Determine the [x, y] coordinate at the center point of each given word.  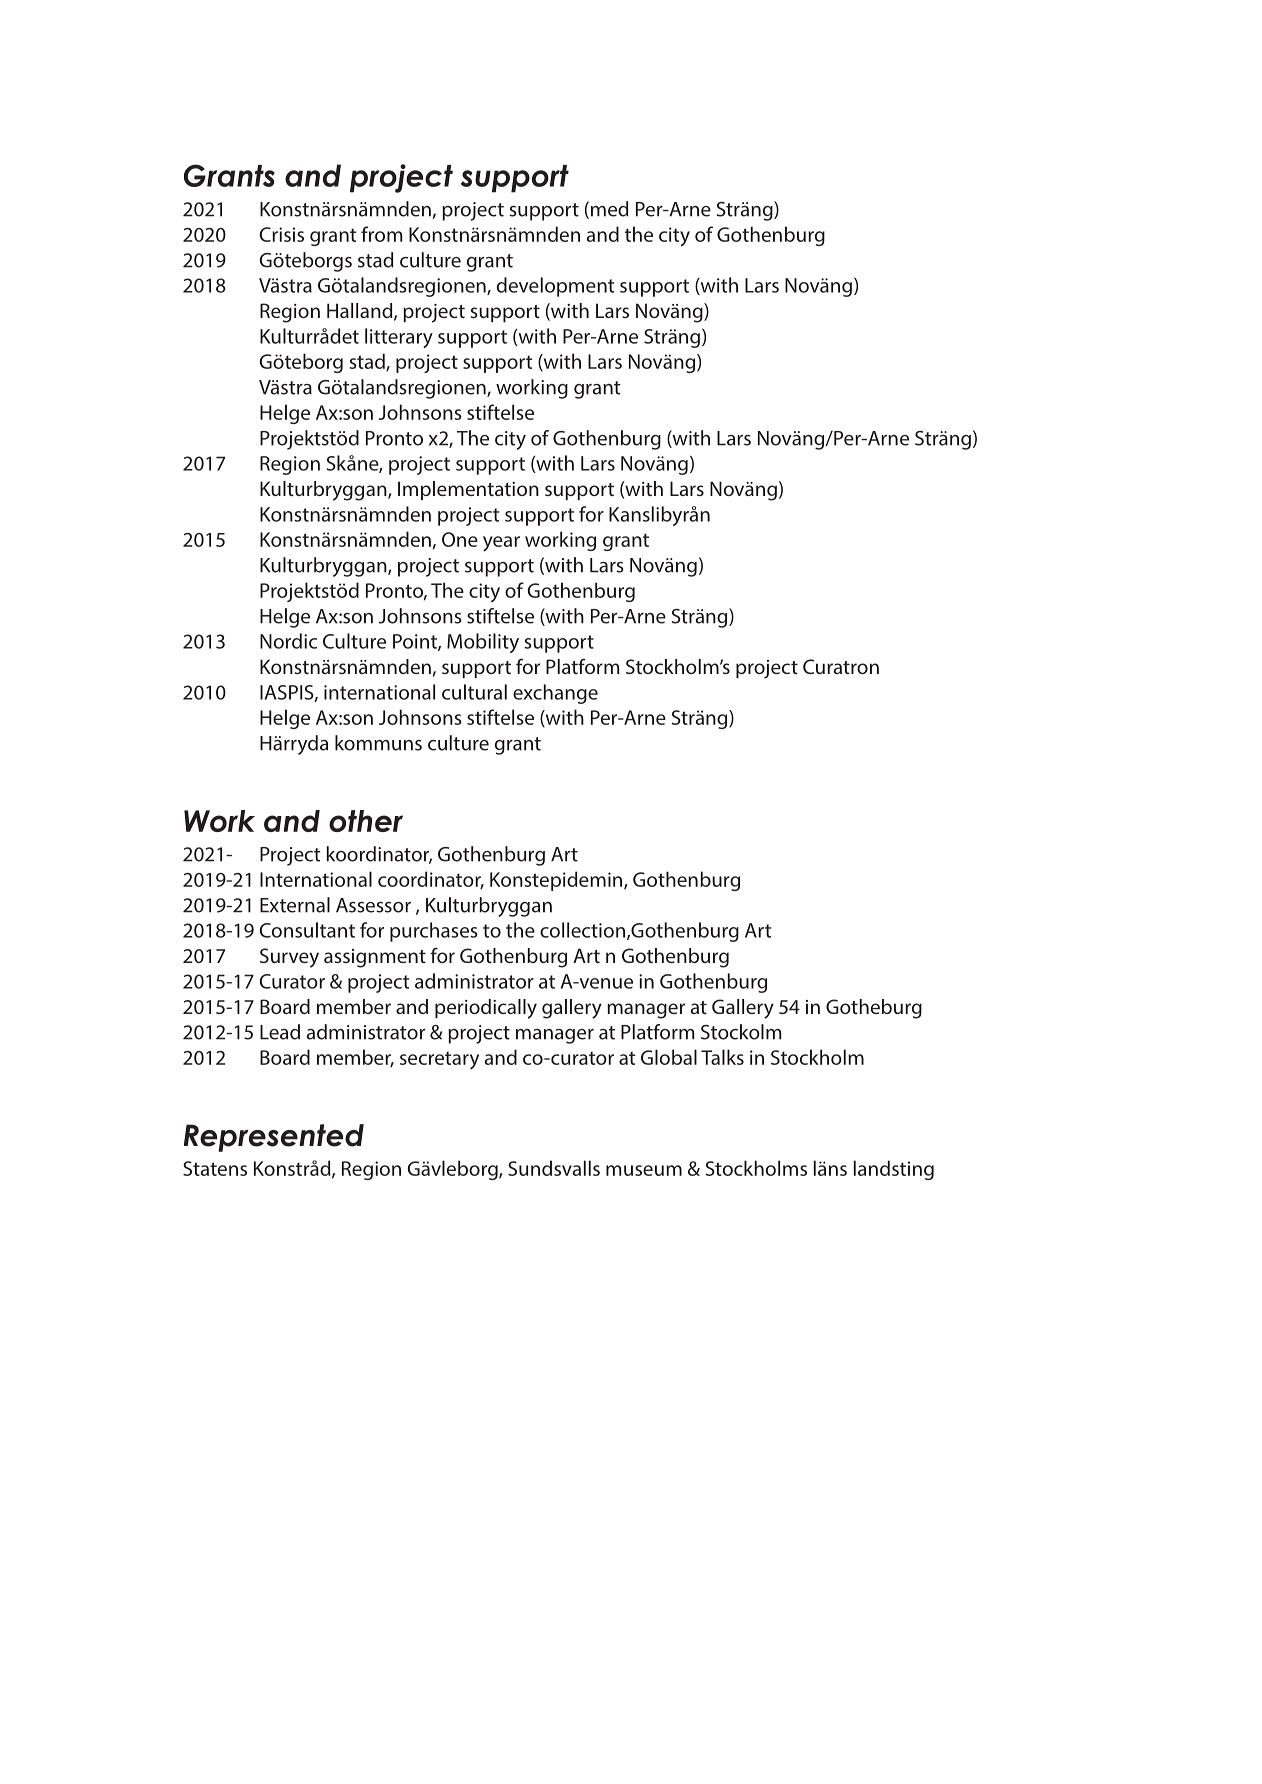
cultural [474, 692]
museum [644, 1170]
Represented [274, 1138]
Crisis [282, 234]
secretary [439, 1060]
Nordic [288, 641]
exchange [555, 694]
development [555, 287]
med [609, 209]
